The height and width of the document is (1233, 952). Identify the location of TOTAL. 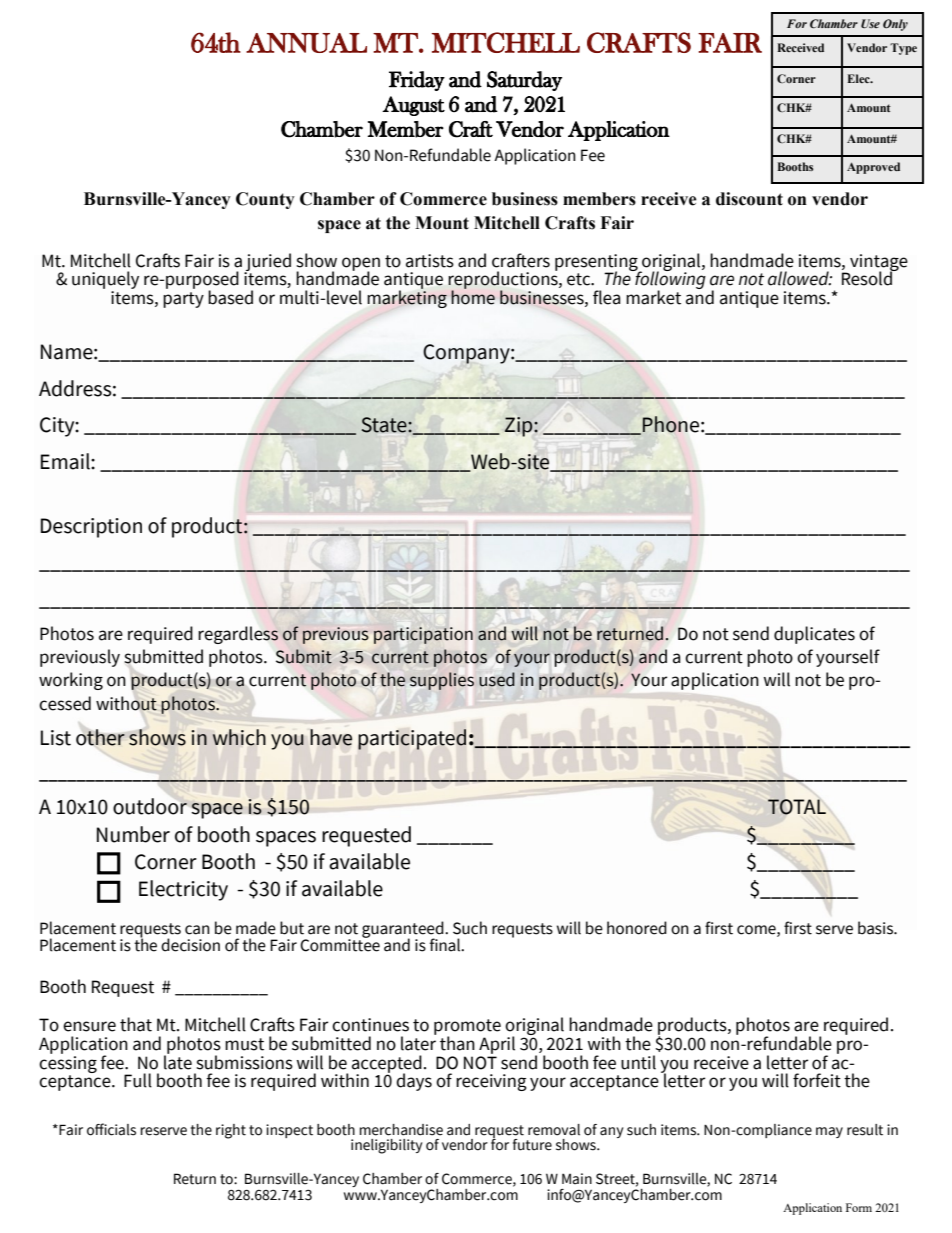
(797, 807).
